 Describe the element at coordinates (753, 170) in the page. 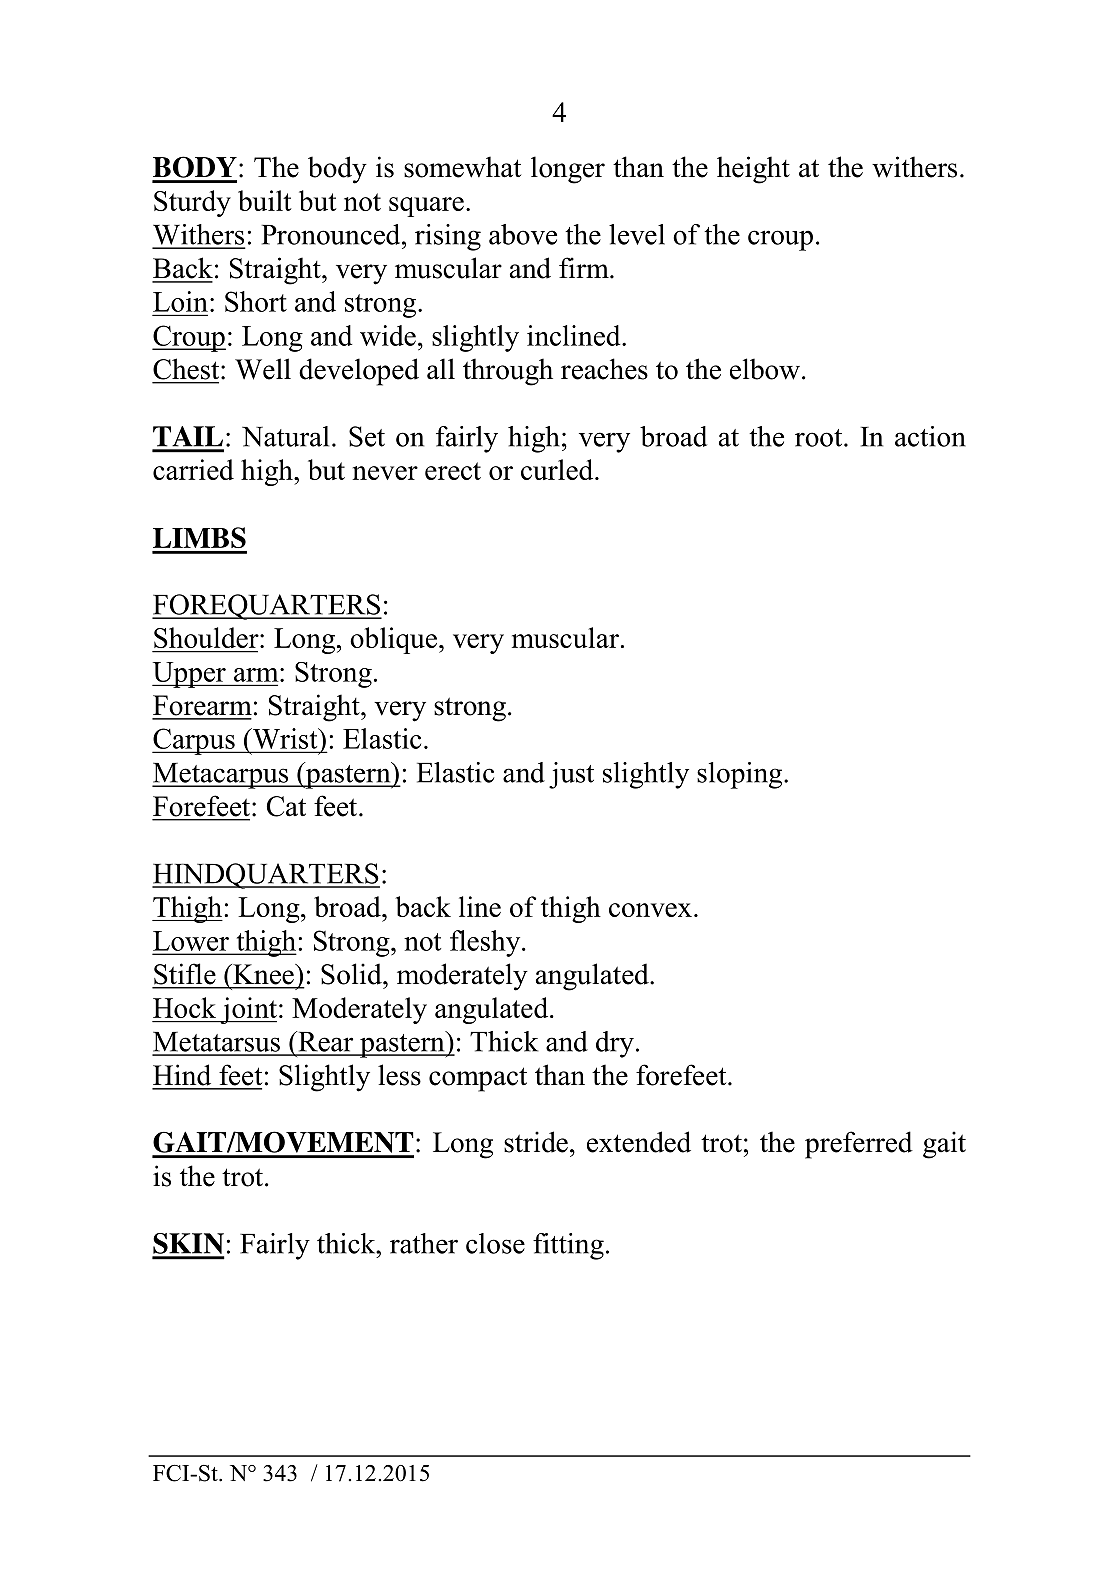

I see `height` at that location.
